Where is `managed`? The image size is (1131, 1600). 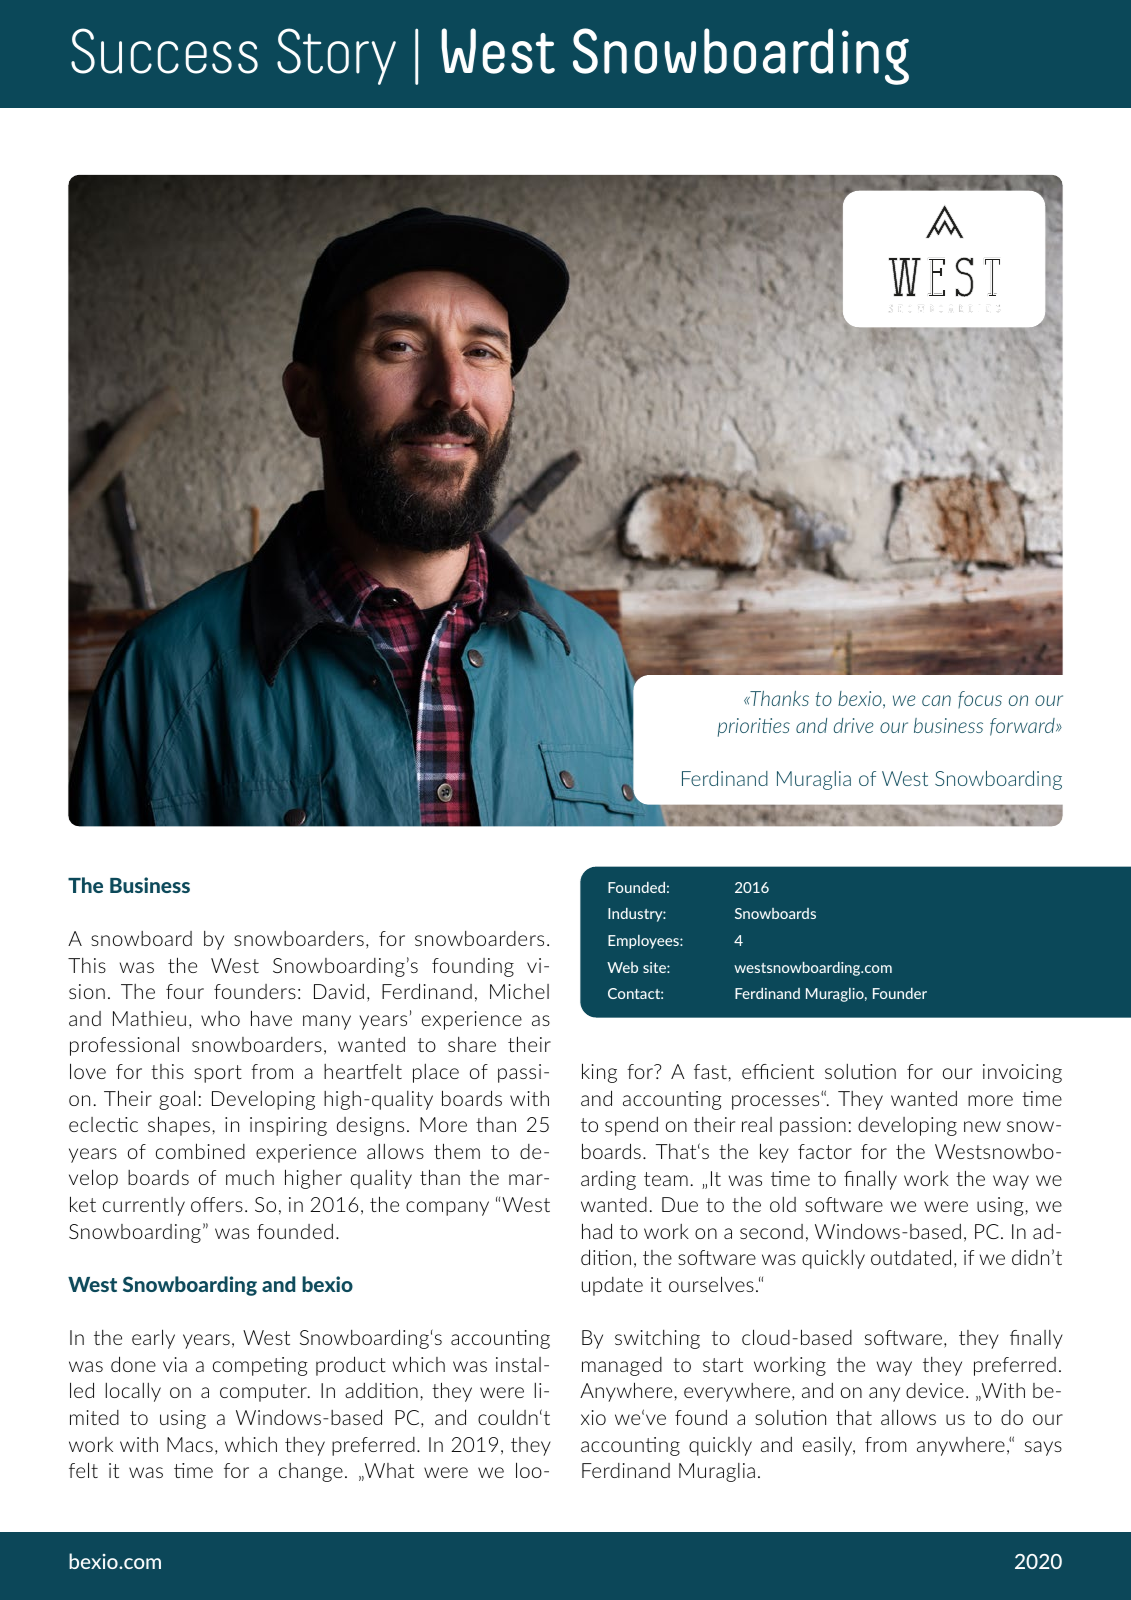
managed is located at coordinates (622, 1366).
